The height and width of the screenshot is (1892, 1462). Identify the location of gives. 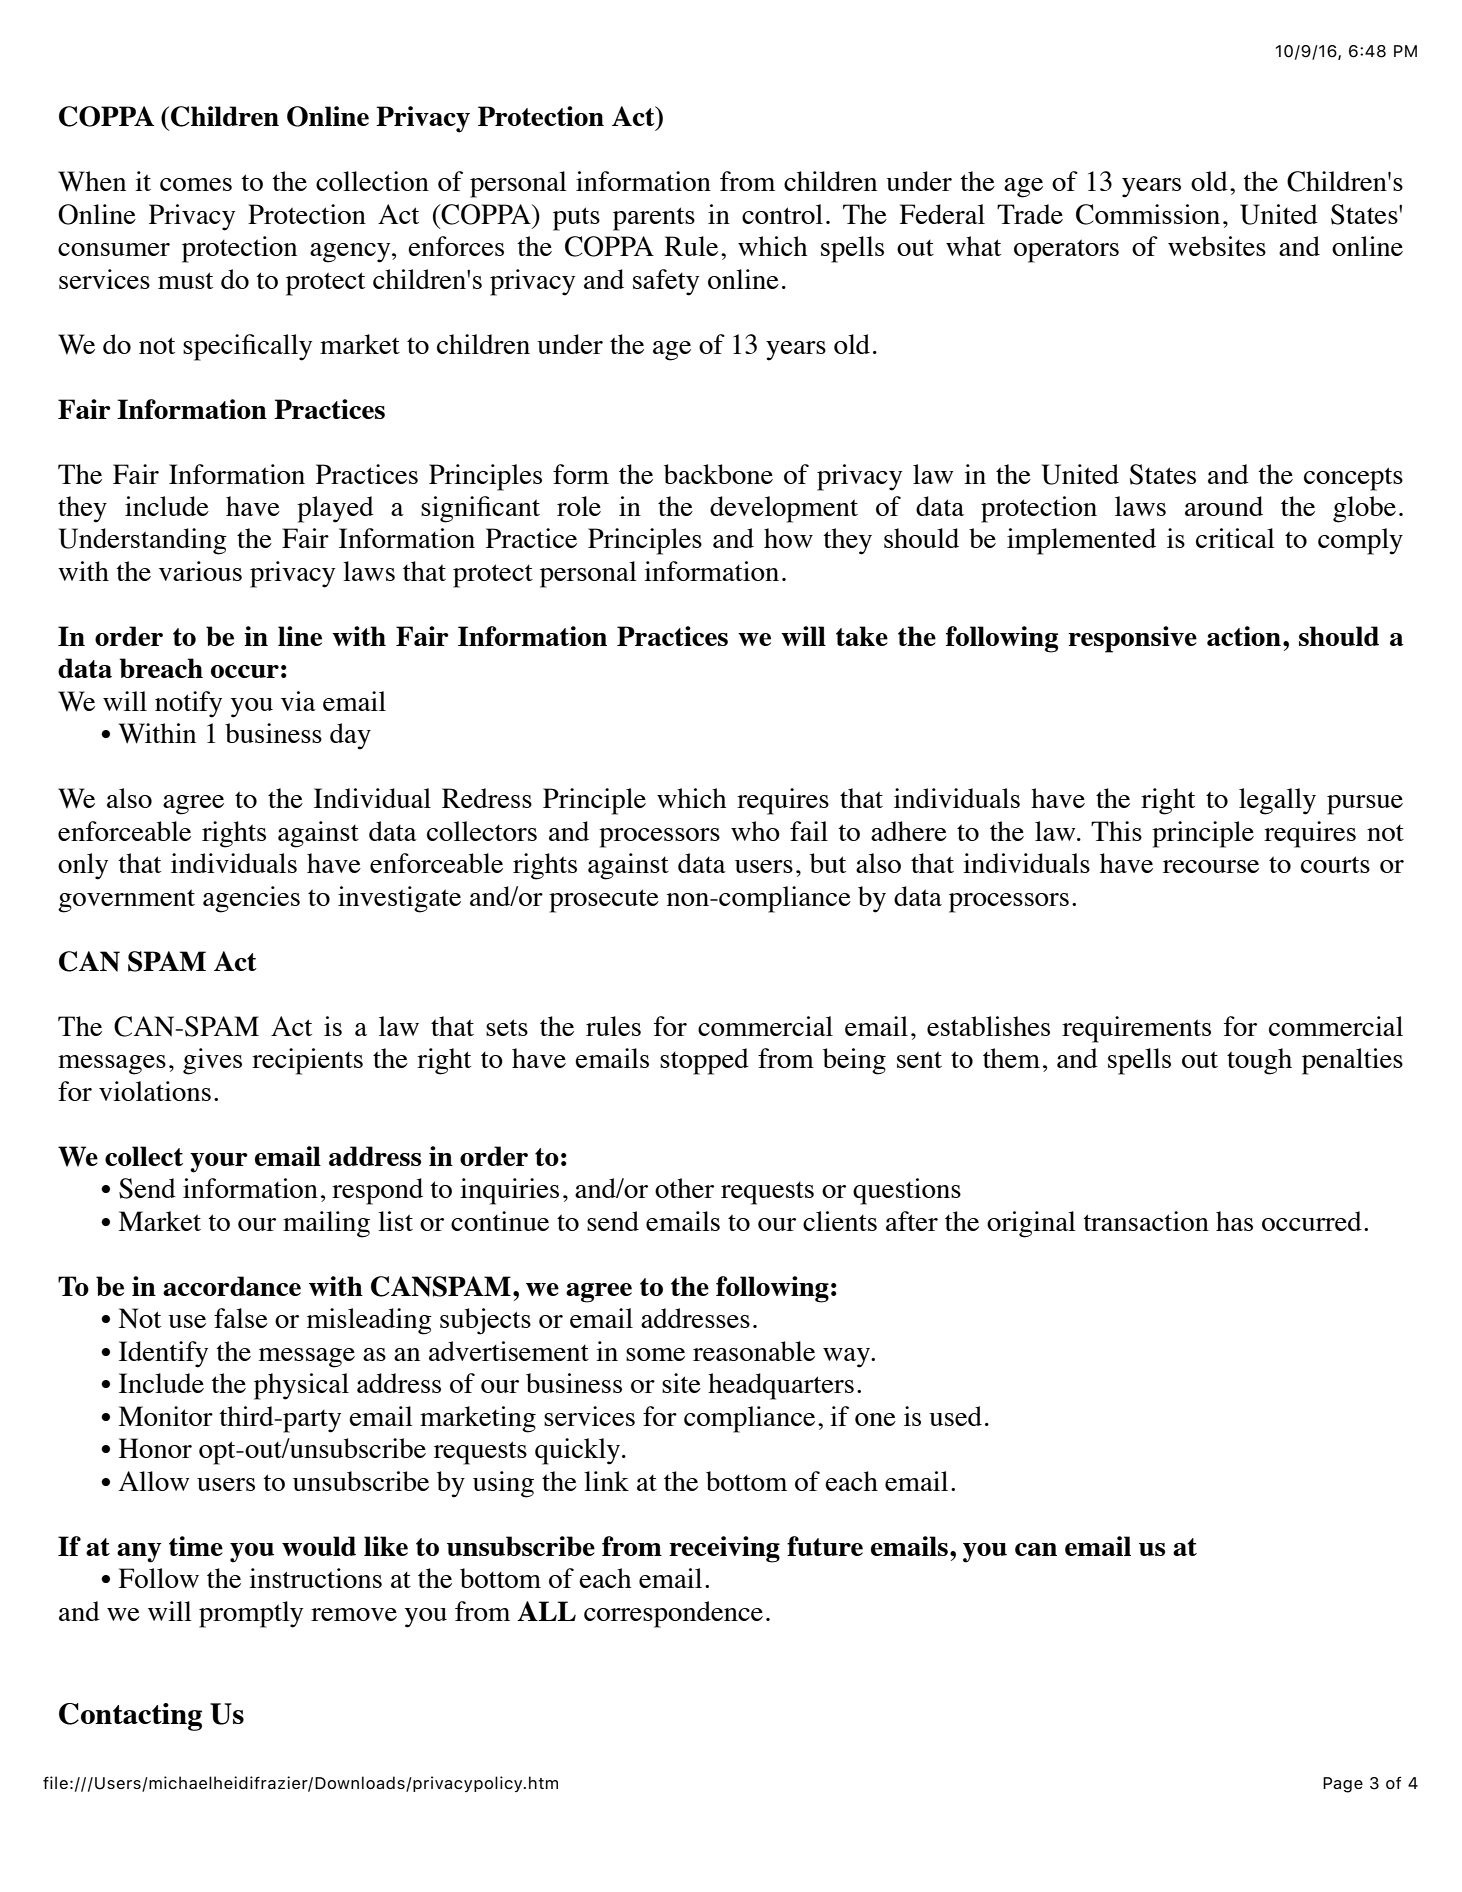
(212, 1061).
